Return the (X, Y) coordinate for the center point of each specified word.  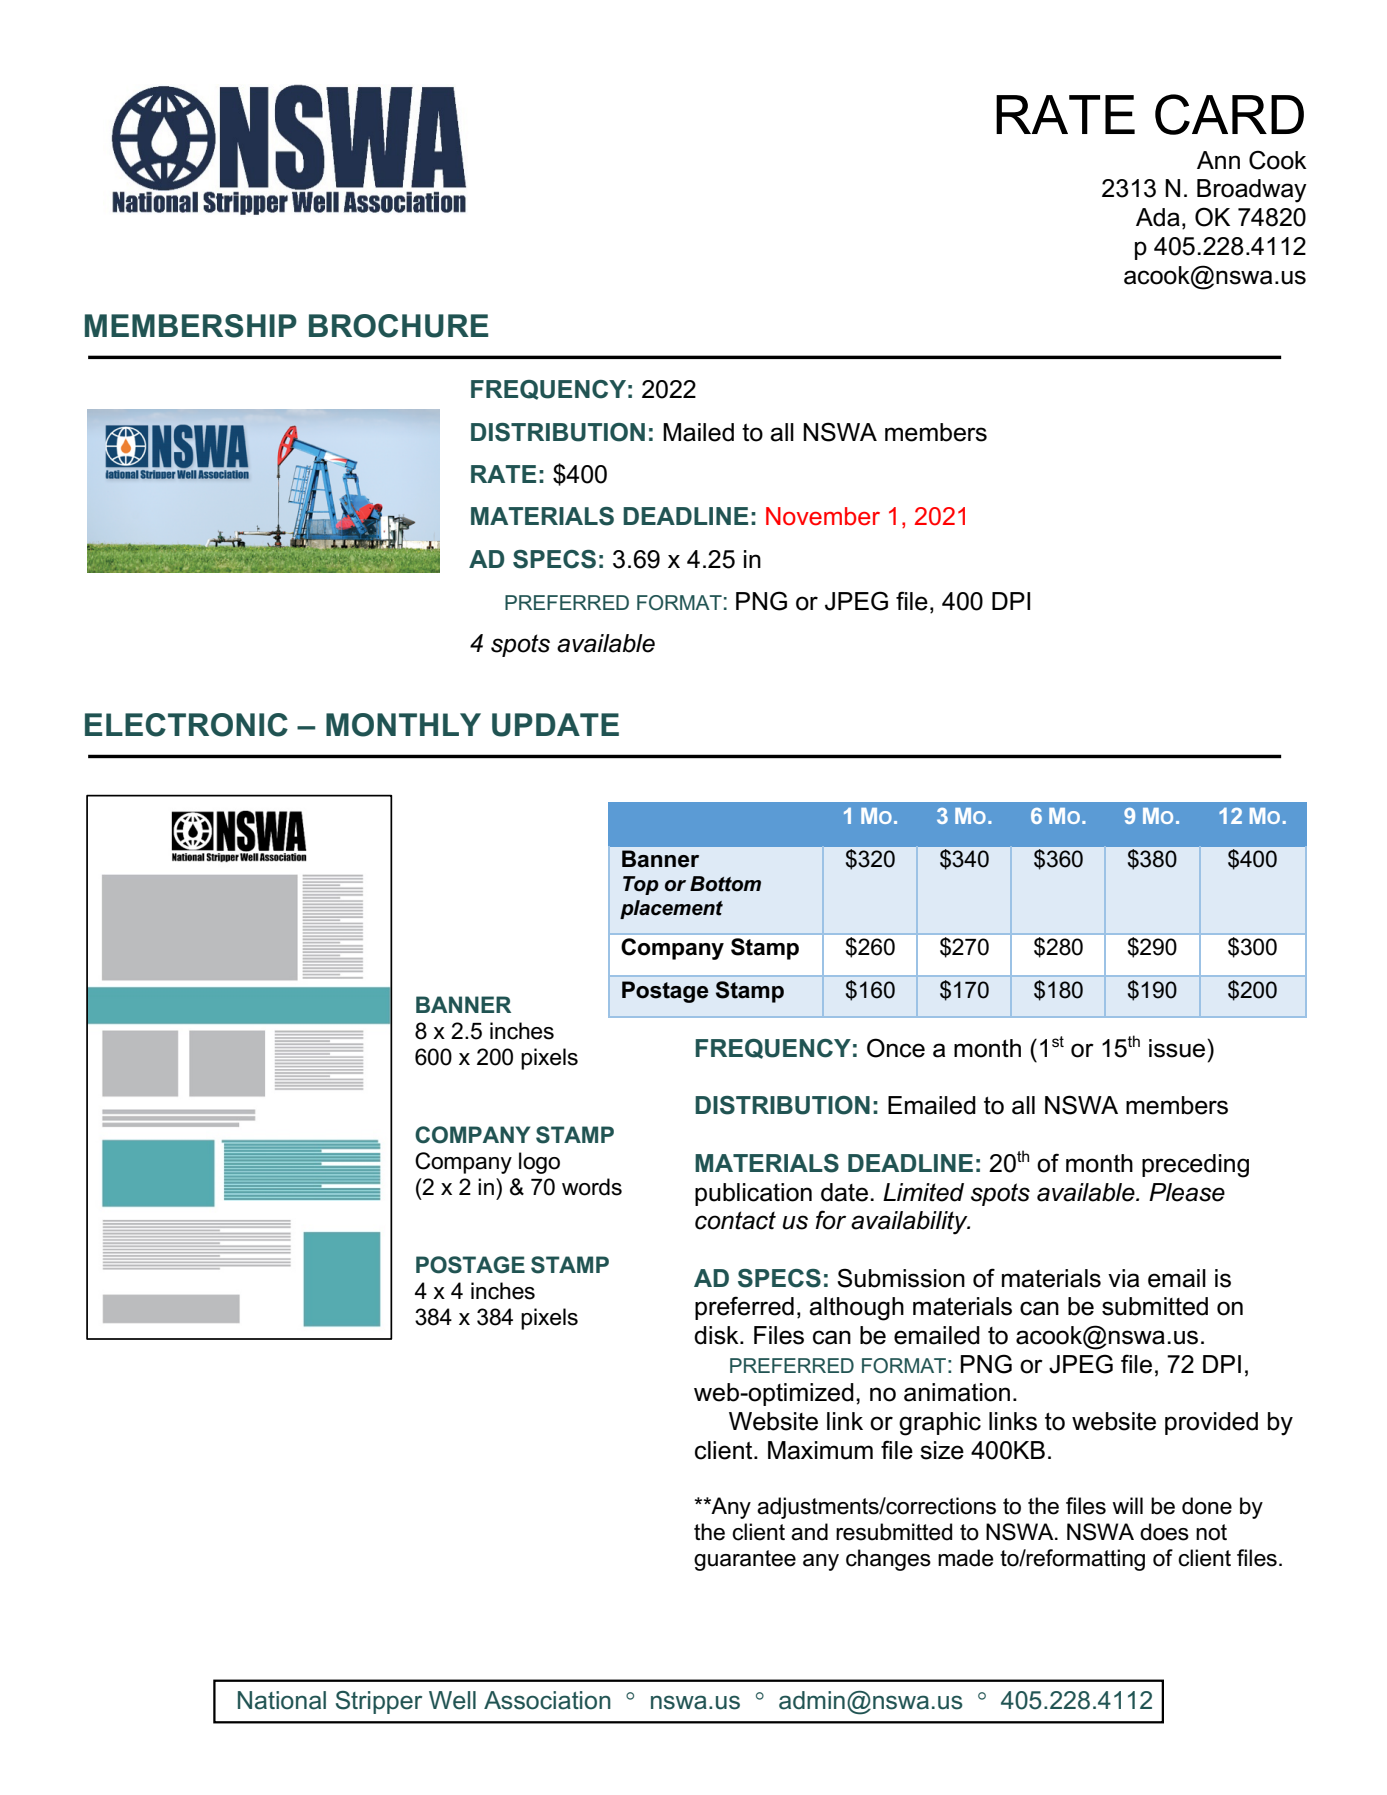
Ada (1158, 217)
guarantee (745, 1560)
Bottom (725, 884)
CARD (1229, 114)
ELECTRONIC (186, 725)
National (282, 1700)
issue (1178, 1048)
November (823, 516)
